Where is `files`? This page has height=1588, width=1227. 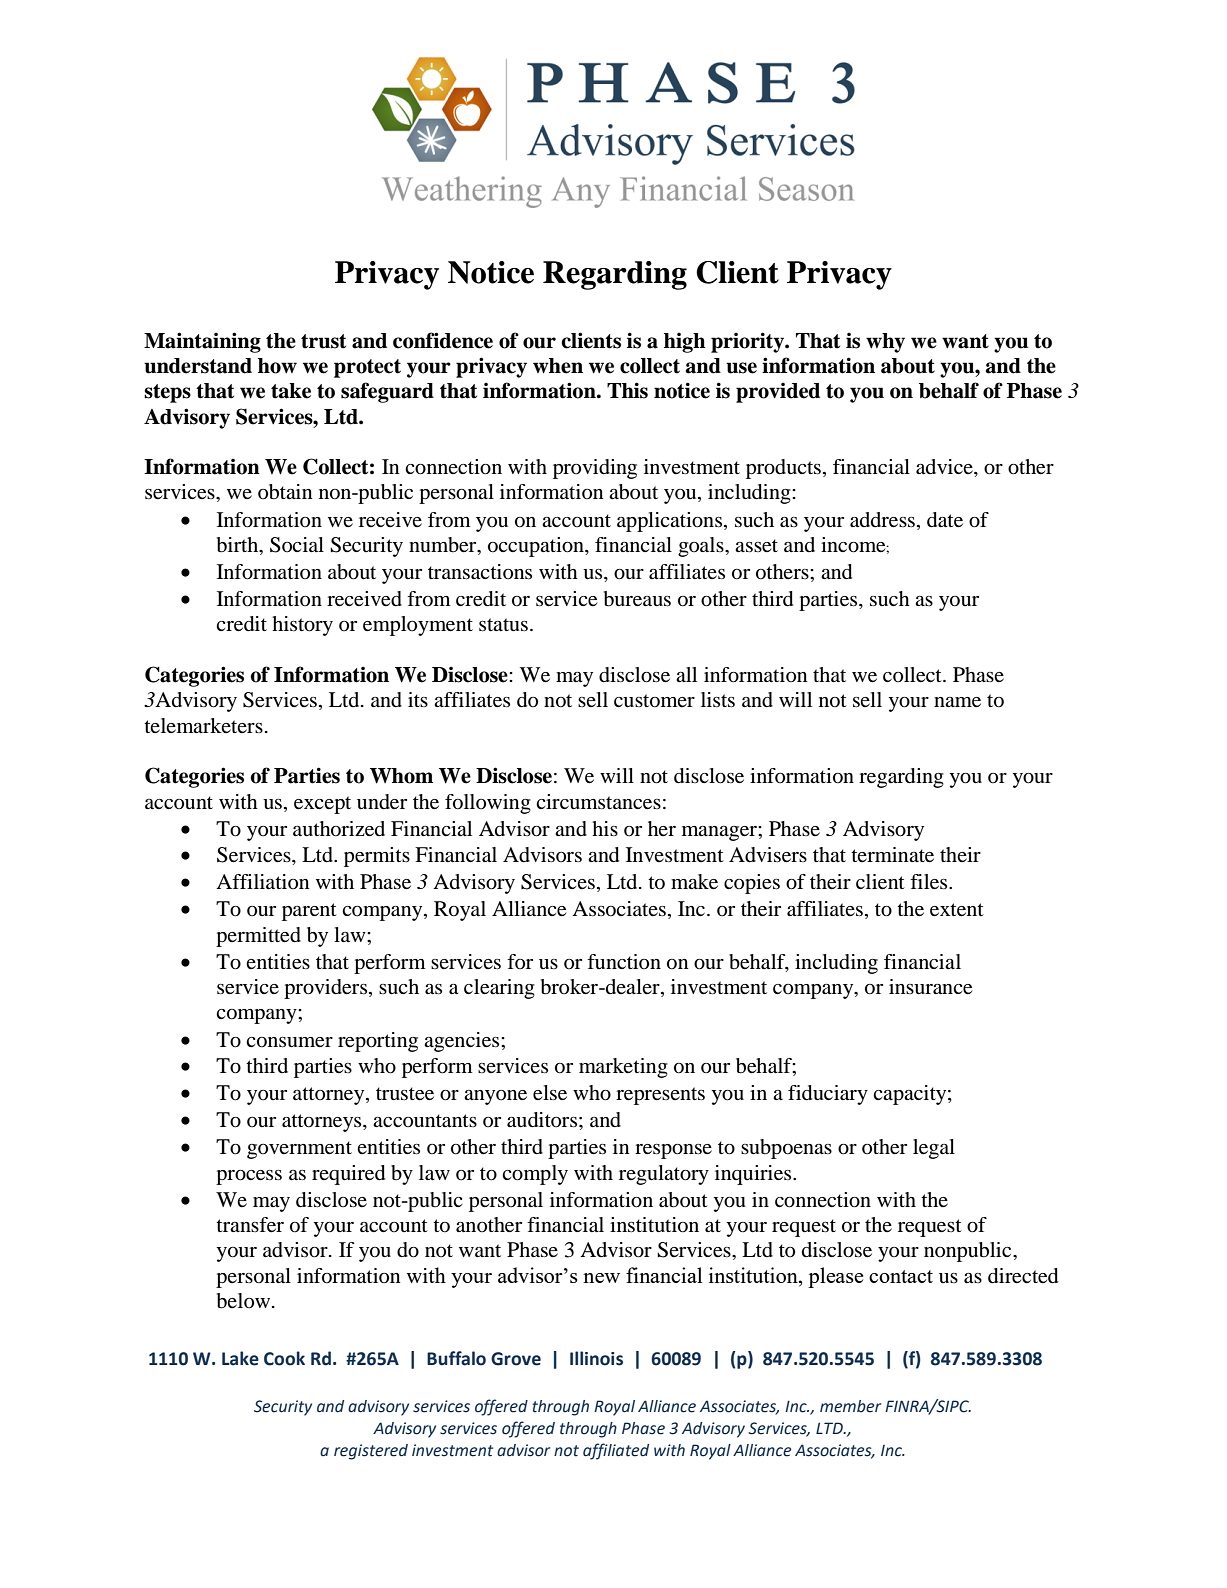
files is located at coordinates (930, 882).
